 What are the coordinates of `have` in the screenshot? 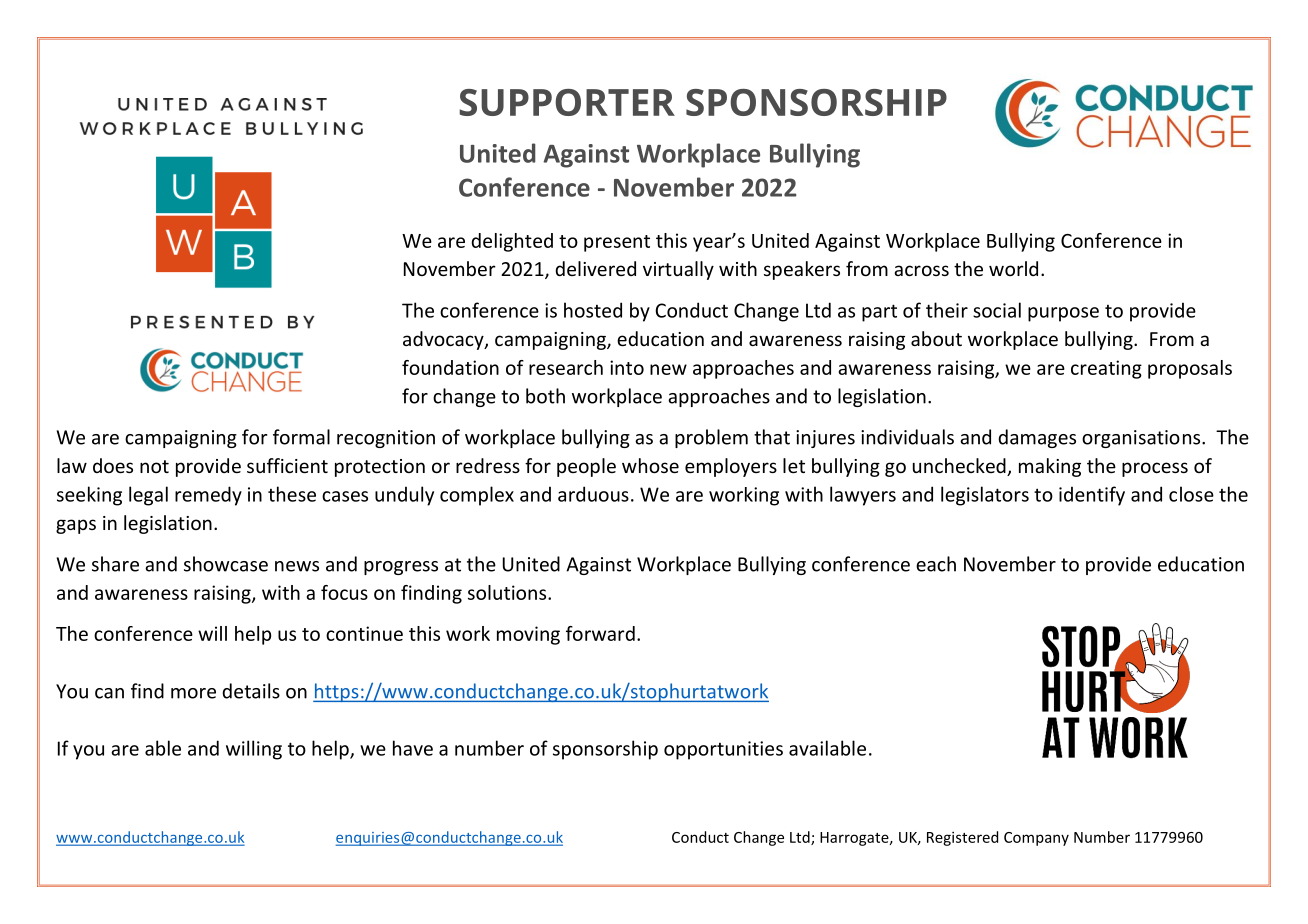 It's located at (413, 748).
